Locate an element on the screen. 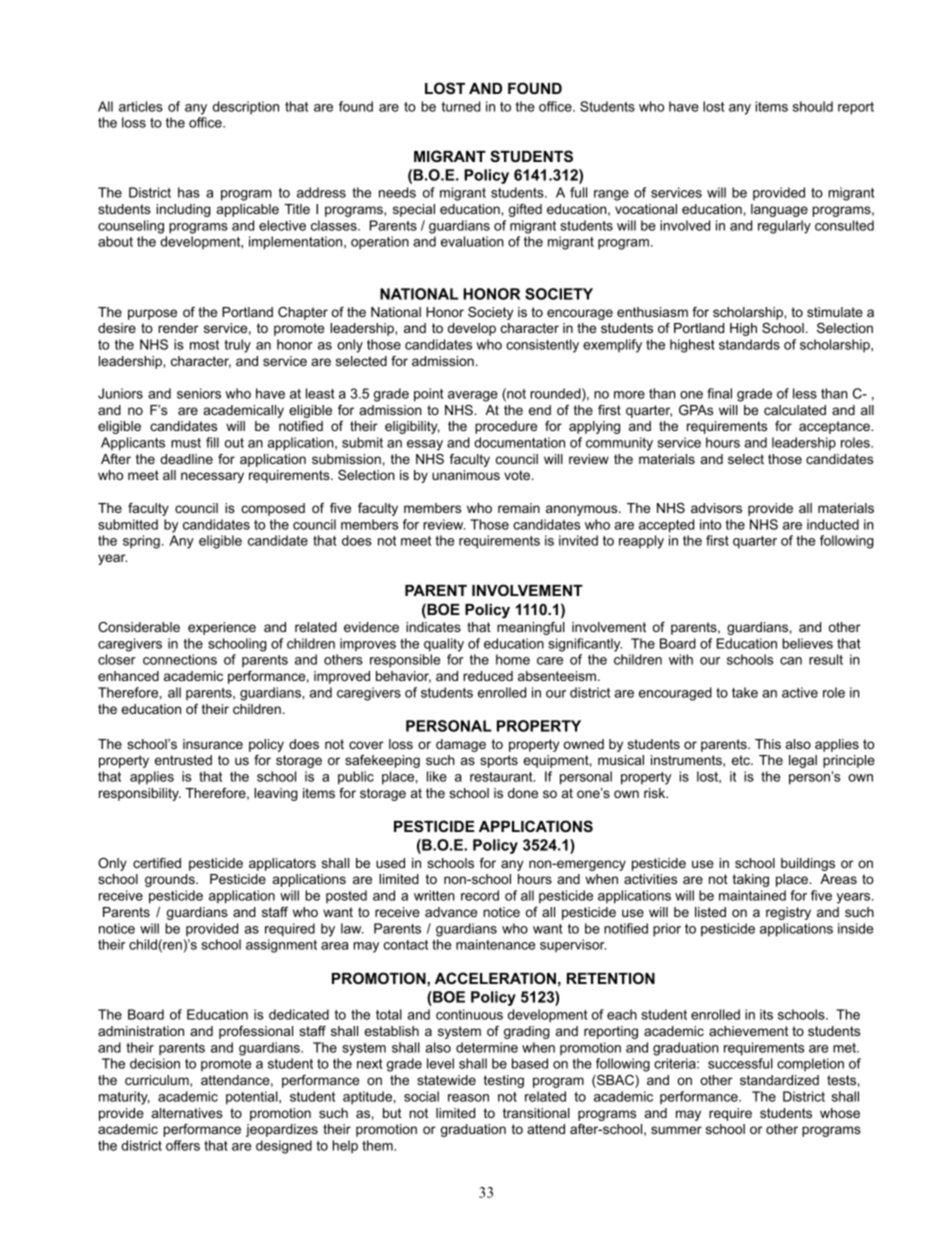  experience is located at coordinates (222, 628).
